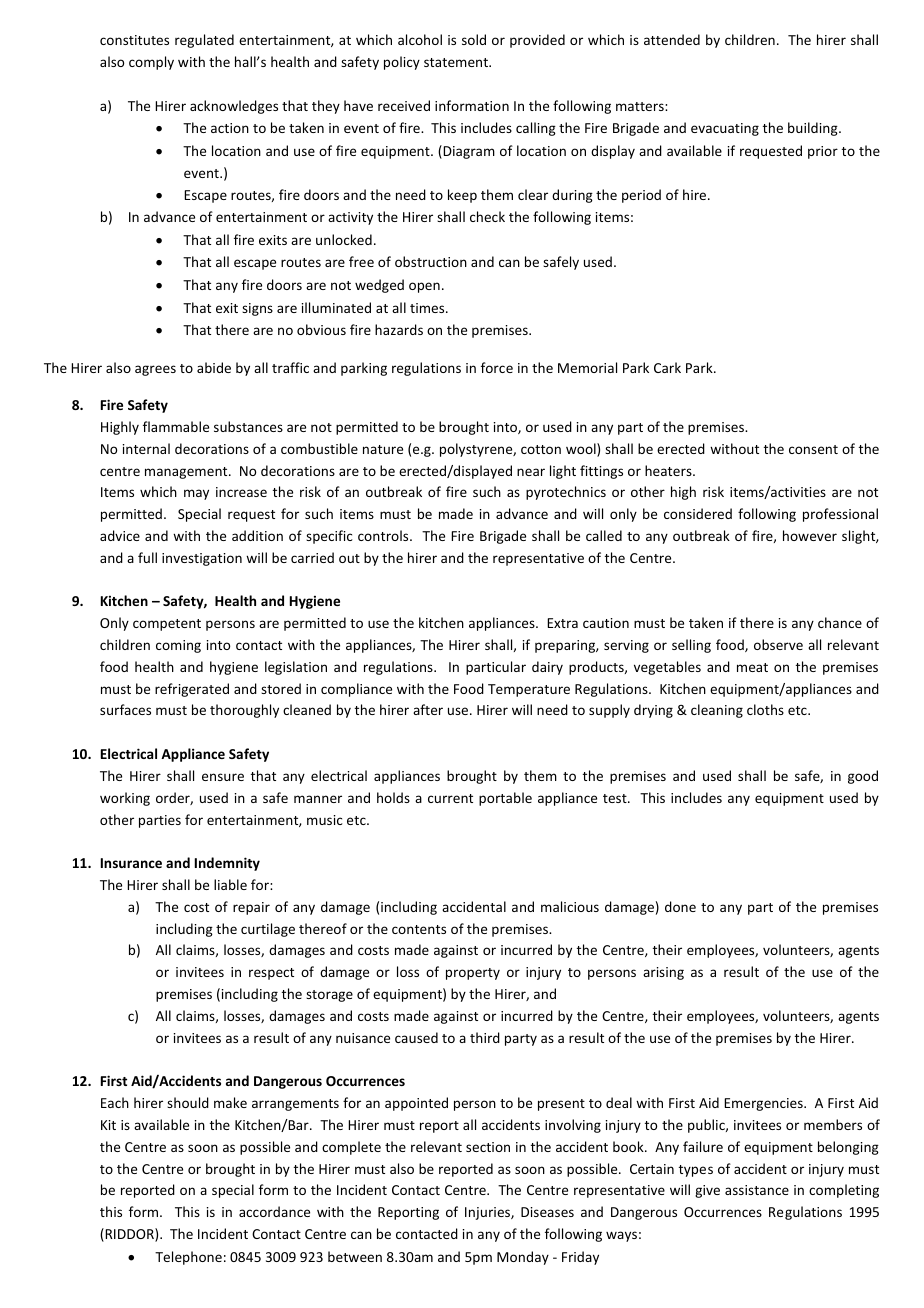 The image size is (924, 1308). What do you see at coordinates (188, 1258) in the image?
I see `Telephone` at bounding box center [188, 1258].
